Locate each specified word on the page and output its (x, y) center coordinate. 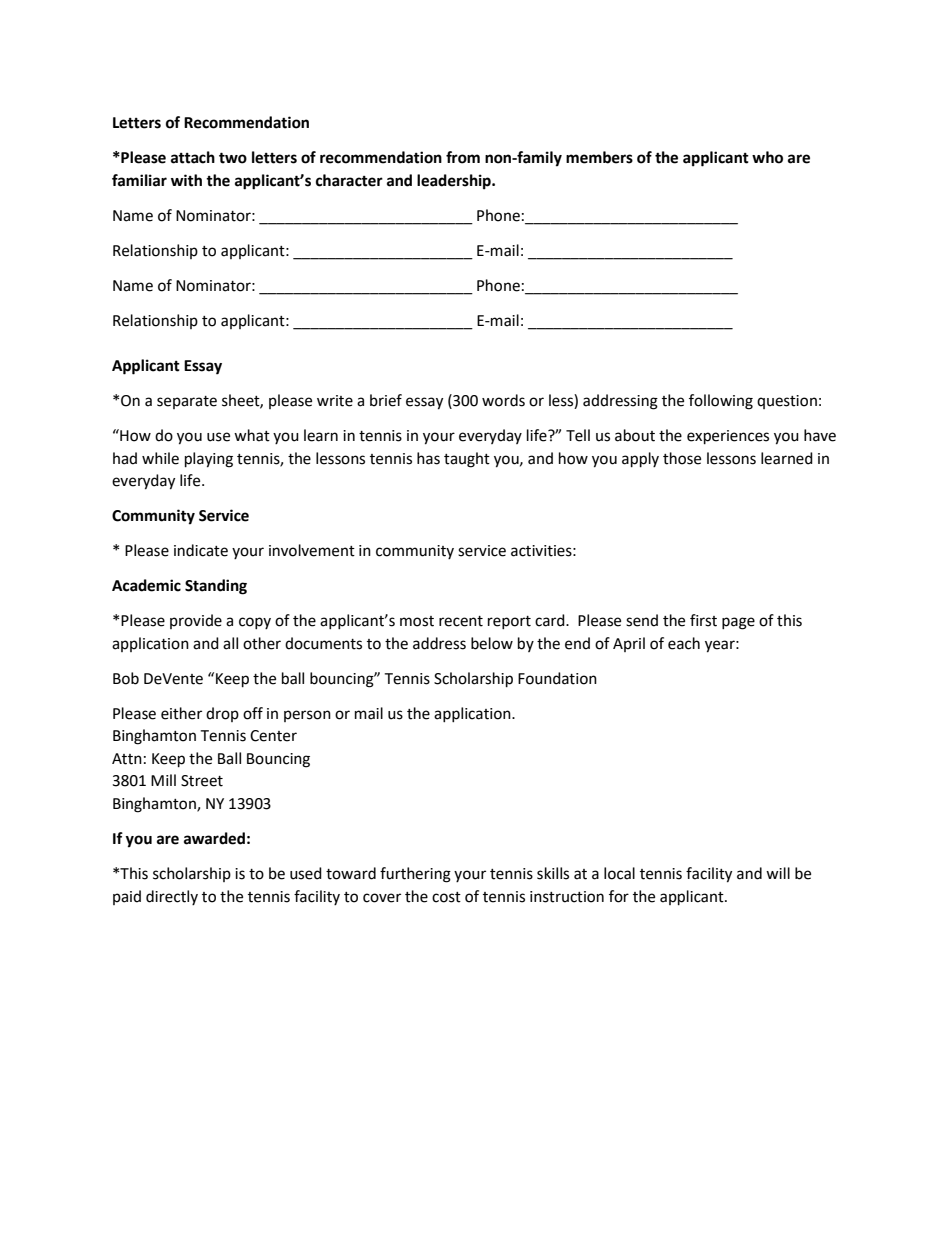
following (721, 402)
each (684, 643)
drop (222, 714)
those (682, 458)
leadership (455, 182)
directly (172, 897)
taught (467, 460)
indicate (201, 550)
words (503, 400)
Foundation (557, 678)
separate (187, 402)
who (767, 157)
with (186, 180)
